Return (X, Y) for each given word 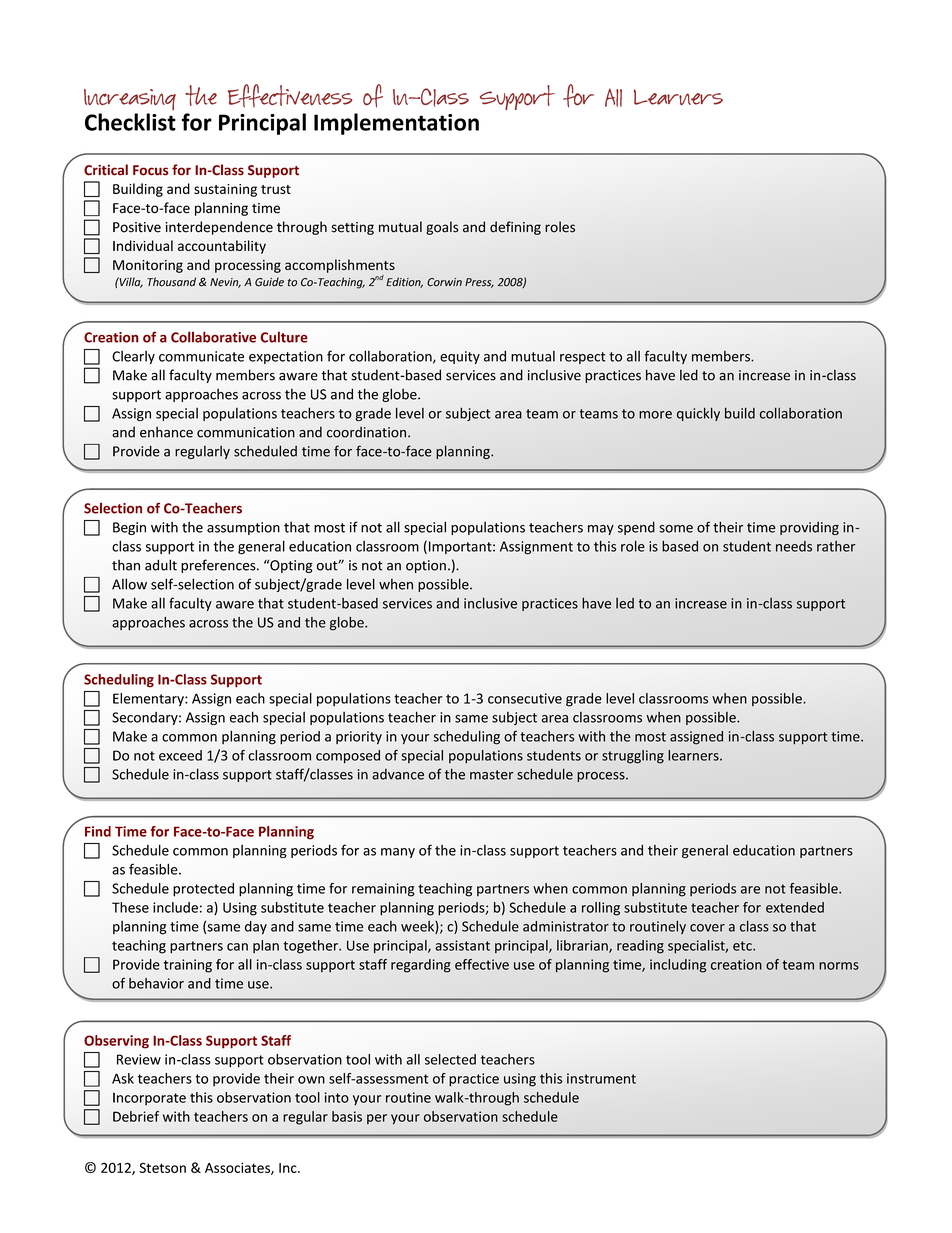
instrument (601, 1078)
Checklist (130, 122)
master (491, 775)
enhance (166, 432)
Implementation (396, 124)
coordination (366, 432)
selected (450, 1059)
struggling (633, 757)
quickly (698, 414)
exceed (180, 755)
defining (515, 228)
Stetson (162, 1168)
